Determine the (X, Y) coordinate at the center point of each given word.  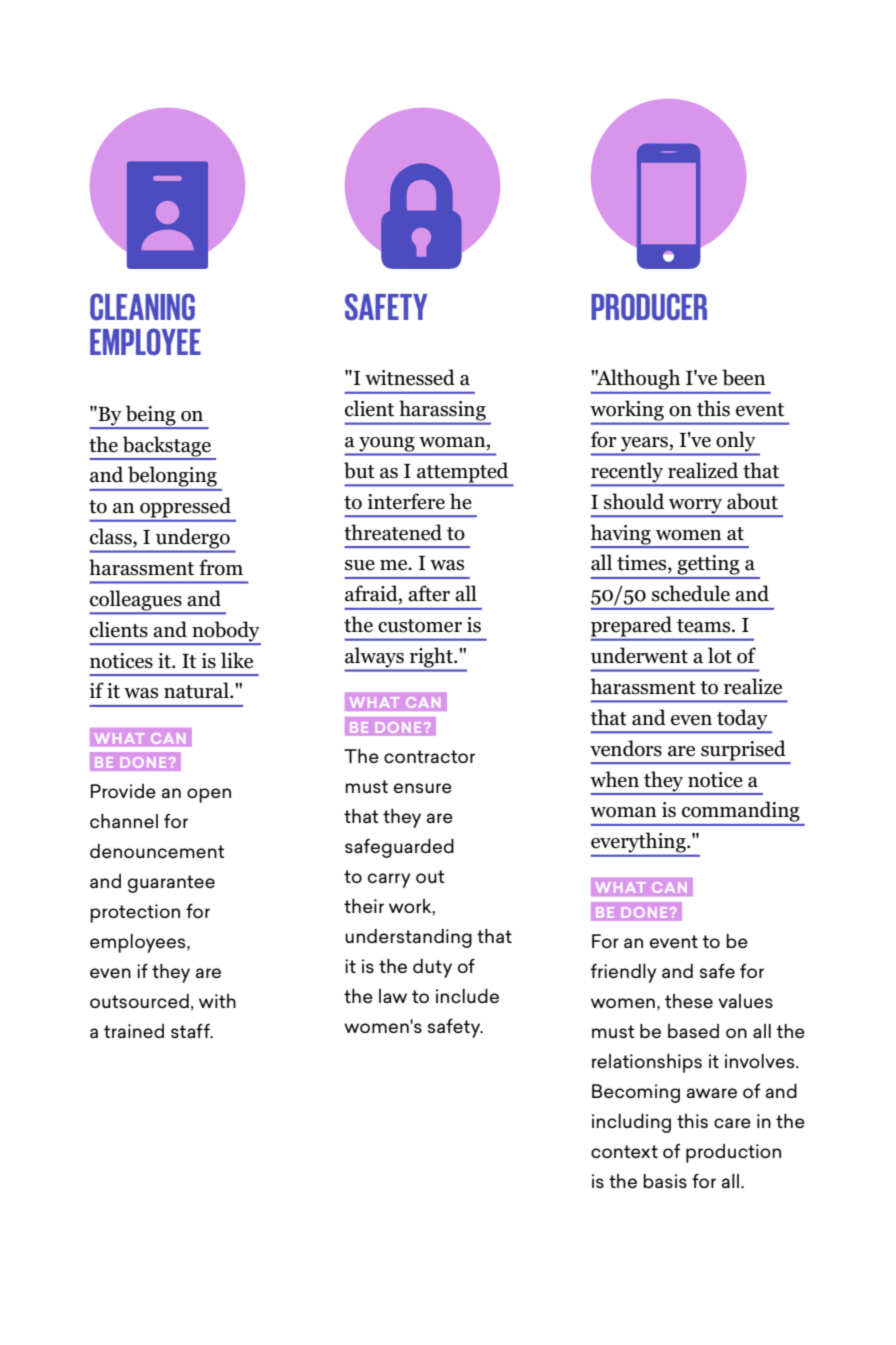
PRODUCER (649, 306)
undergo (193, 539)
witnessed (410, 377)
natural (197, 690)
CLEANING (142, 306)
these (689, 1001)
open (209, 795)
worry (696, 507)
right (432, 658)
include (467, 996)
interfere (406, 501)
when (614, 779)
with (217, 1001)
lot (720, 655)
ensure (423, 788)
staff (191, 1030)
